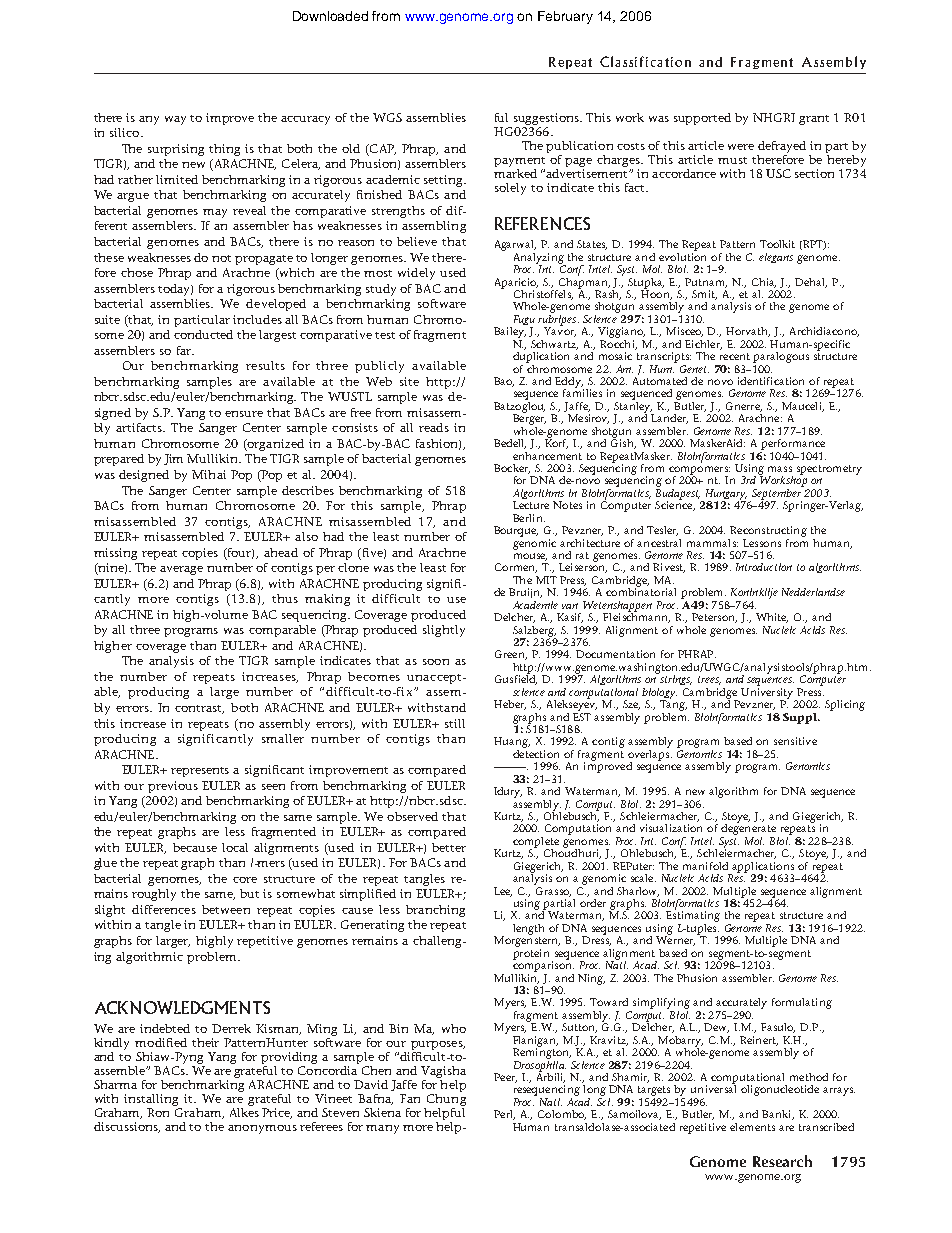  I want to click on Bruijn, so click(525, 593).
